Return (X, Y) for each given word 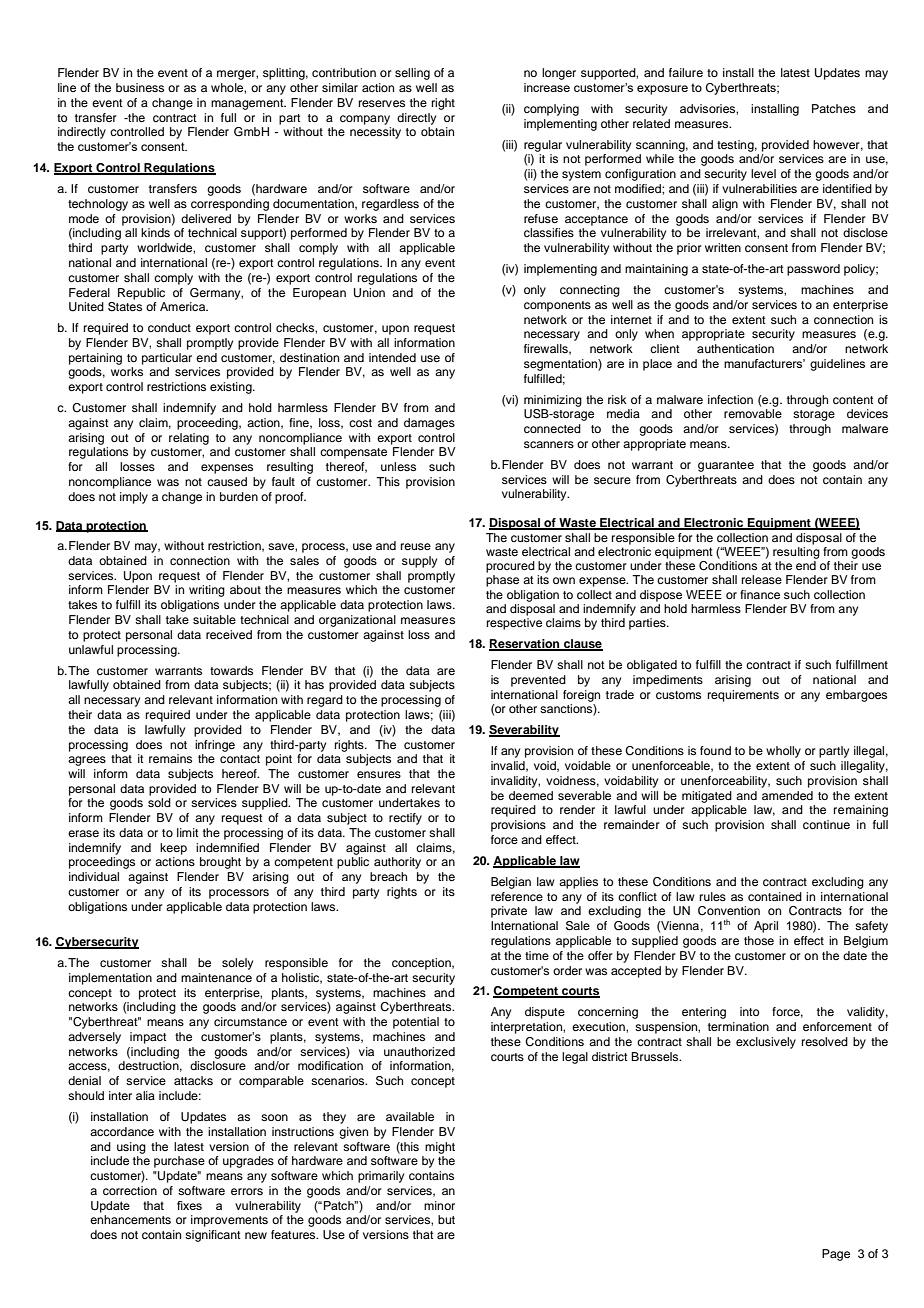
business (140, 87)
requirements (743, 696)
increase (547, 87)
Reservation (525, 644)
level (763, 173)
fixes (189, 1205)
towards (231, 670)
